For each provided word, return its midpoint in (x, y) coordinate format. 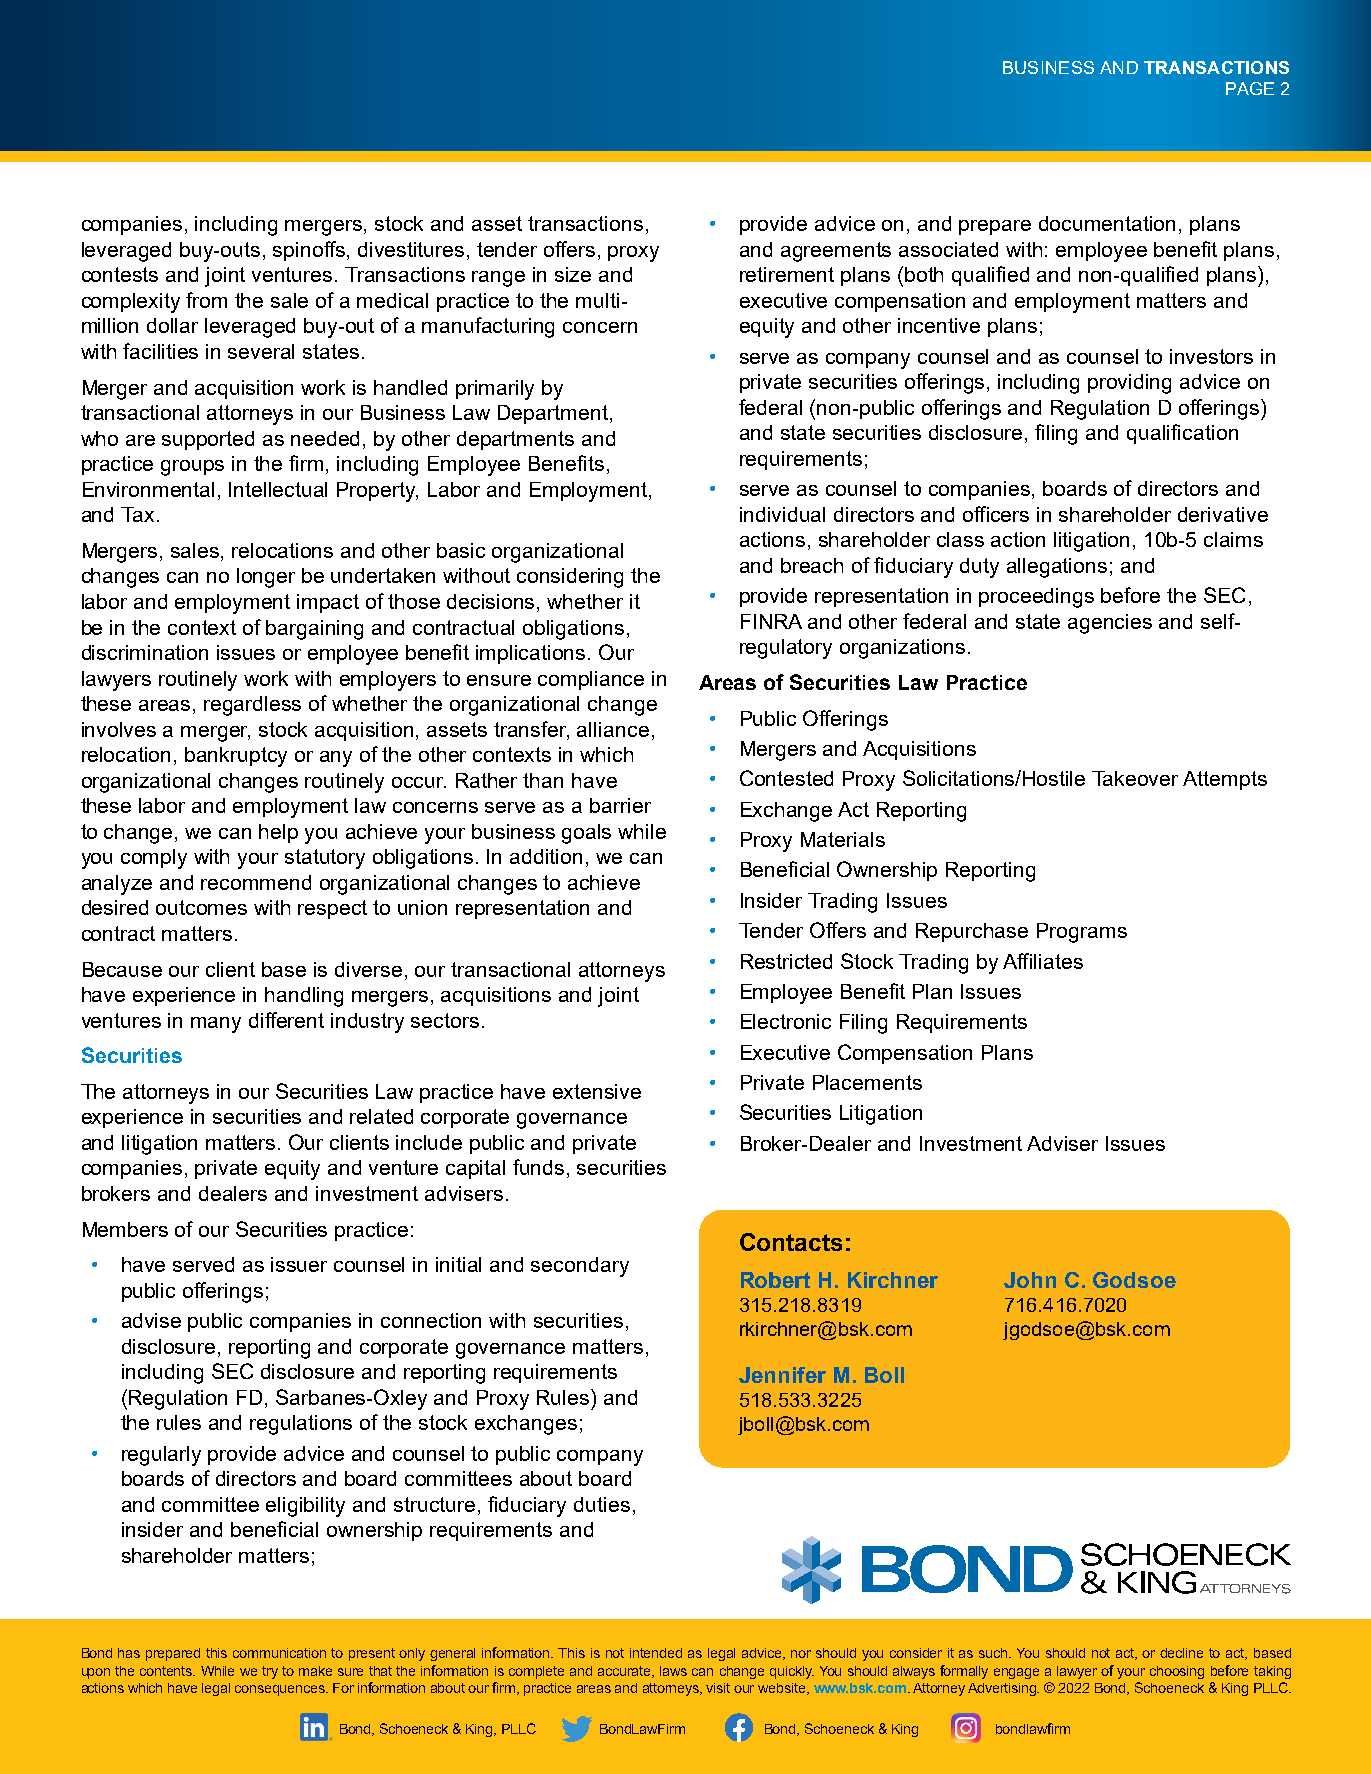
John (1030, 1280)
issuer (299, 1264)
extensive (597, 1091)
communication (279, 1653)
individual (782, 514)
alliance (613, 729)
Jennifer (782, 1375)
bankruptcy (236, 757)
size (573, 274)
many (216, 1025)
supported (208, 440)
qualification (1182, 434)
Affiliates (1043, 961)
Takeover (1135, 778)
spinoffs (310, 251)
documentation (1107, 223)
